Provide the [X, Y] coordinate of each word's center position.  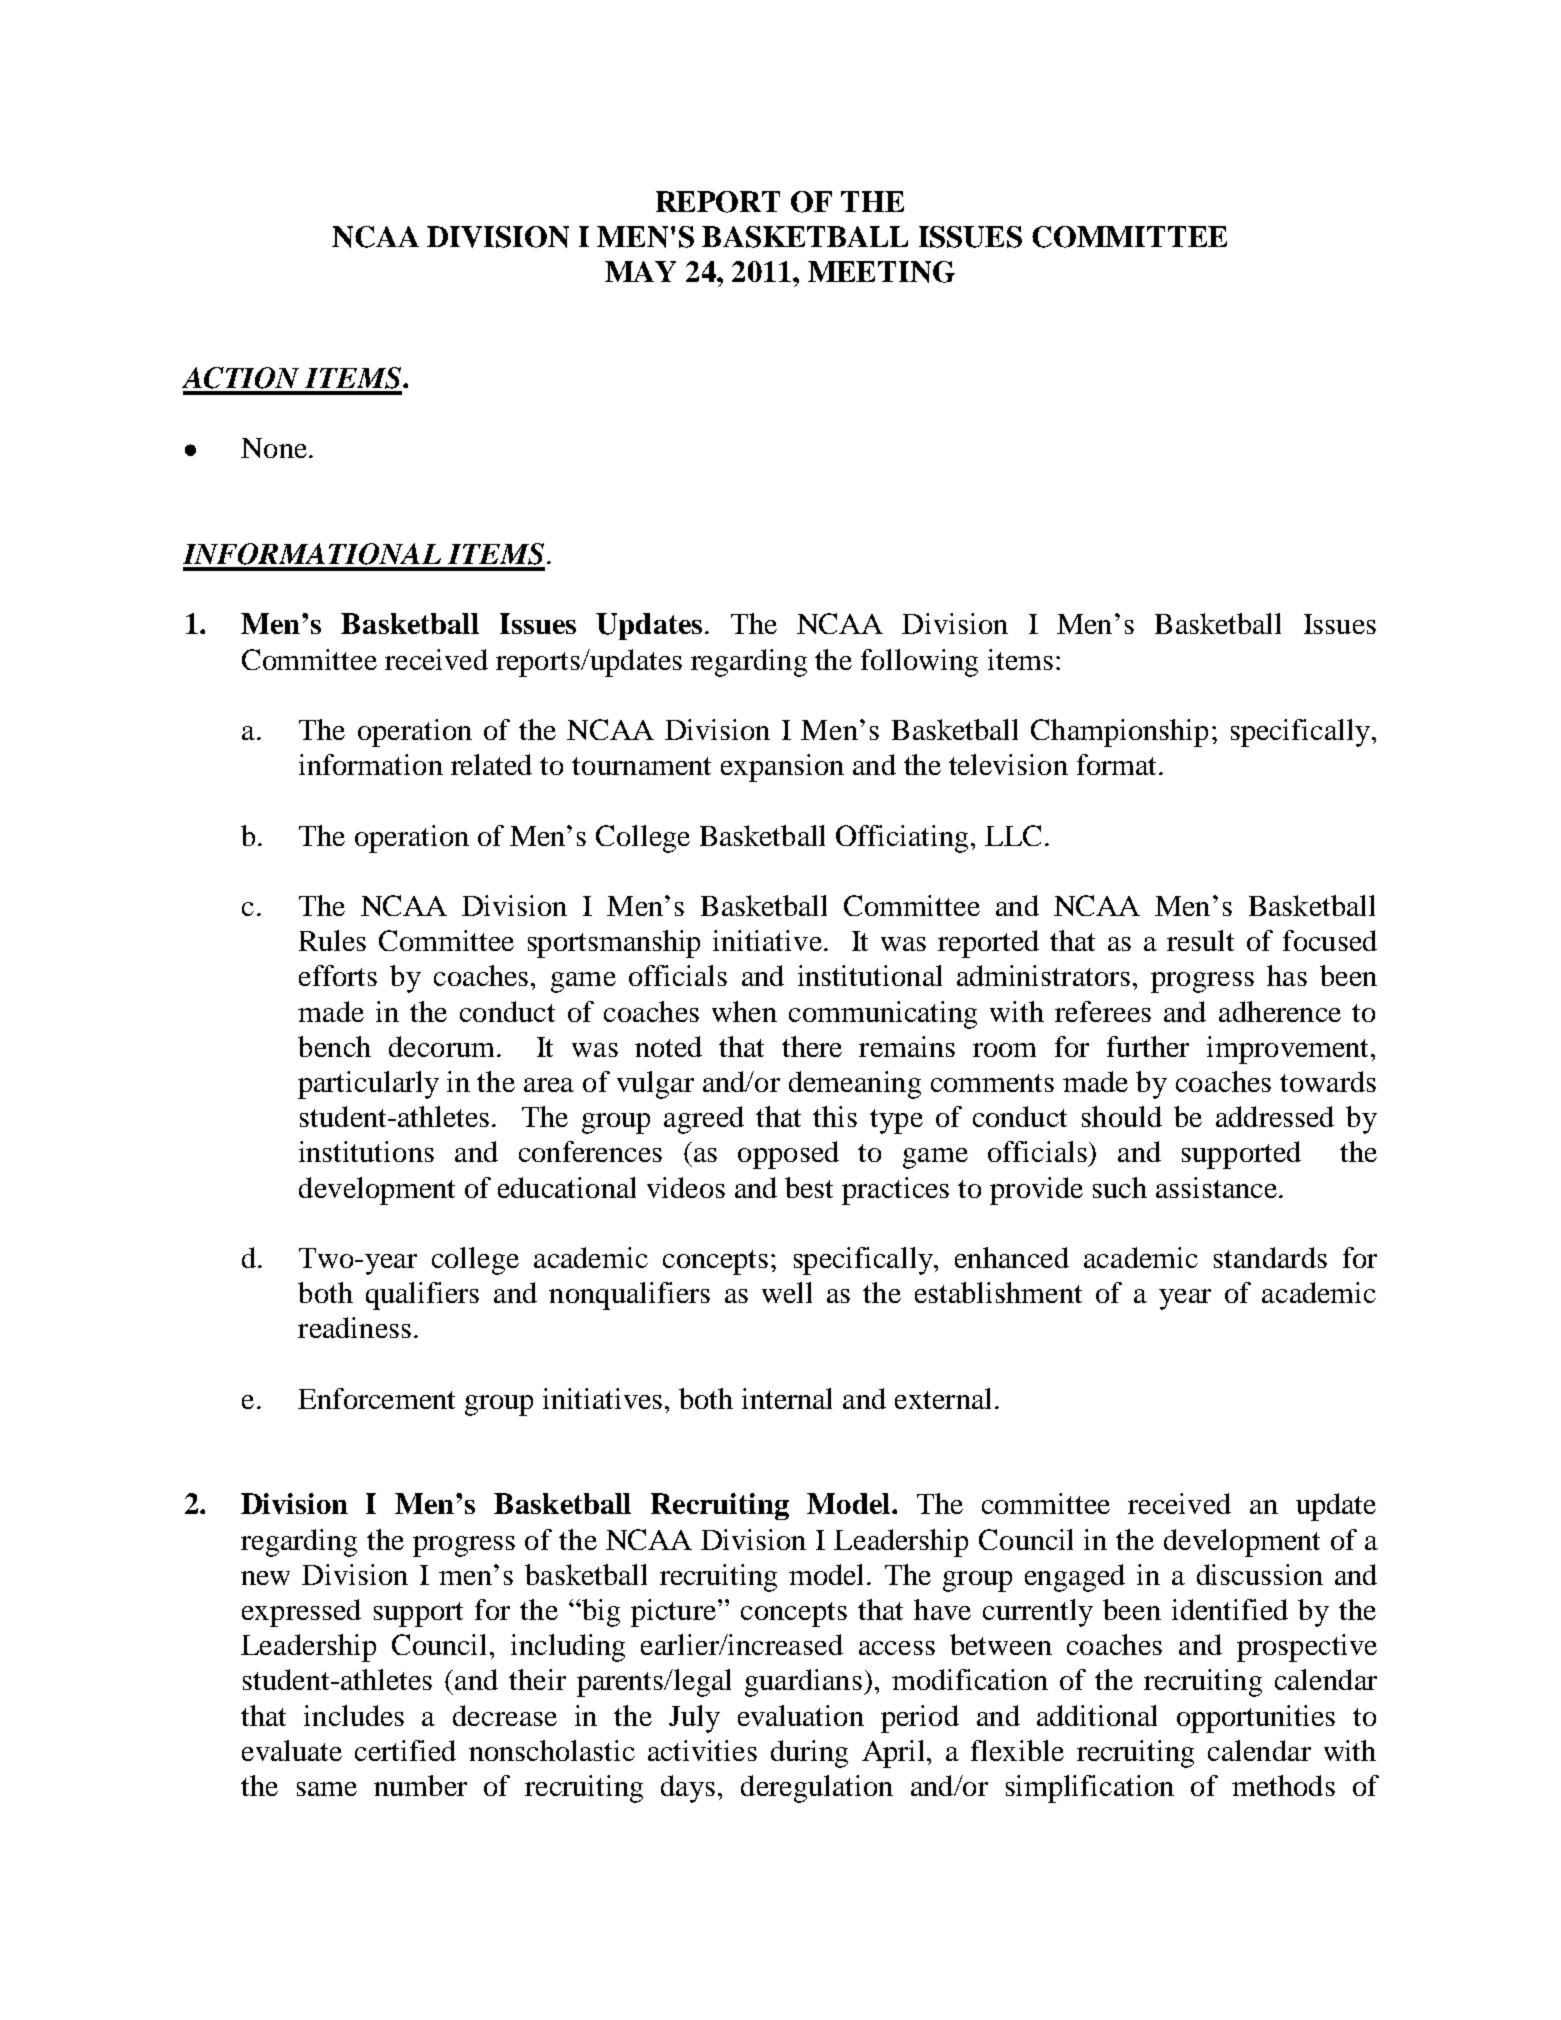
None [274, 448]
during [809, 1754]
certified [405, 1750]
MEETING [881, 272]
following [919, 663]
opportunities [1256, 1719]
